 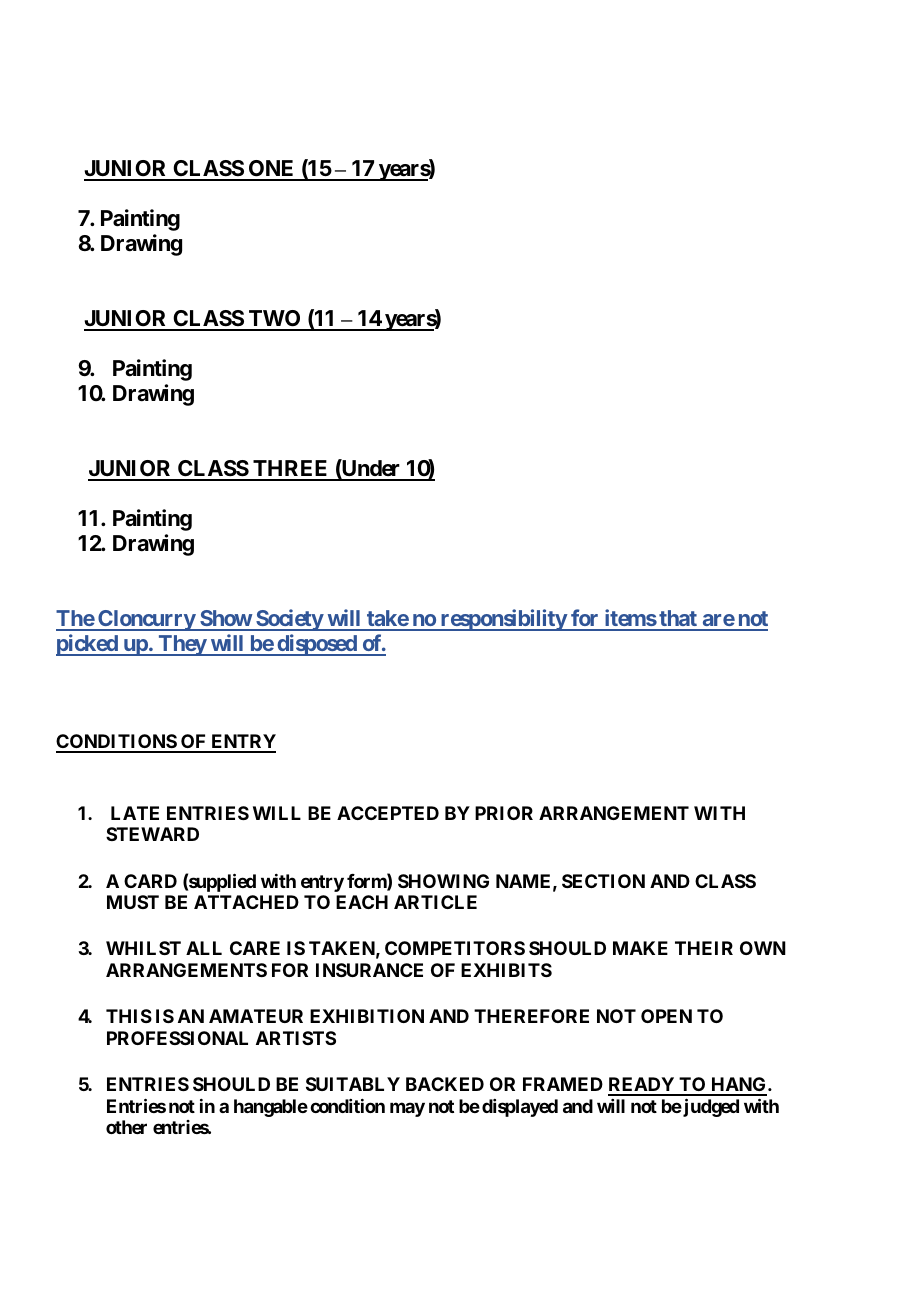 What do you see at coordinates (88, 645) in the page?
I see `picked` at bounding box center [88, 645].
